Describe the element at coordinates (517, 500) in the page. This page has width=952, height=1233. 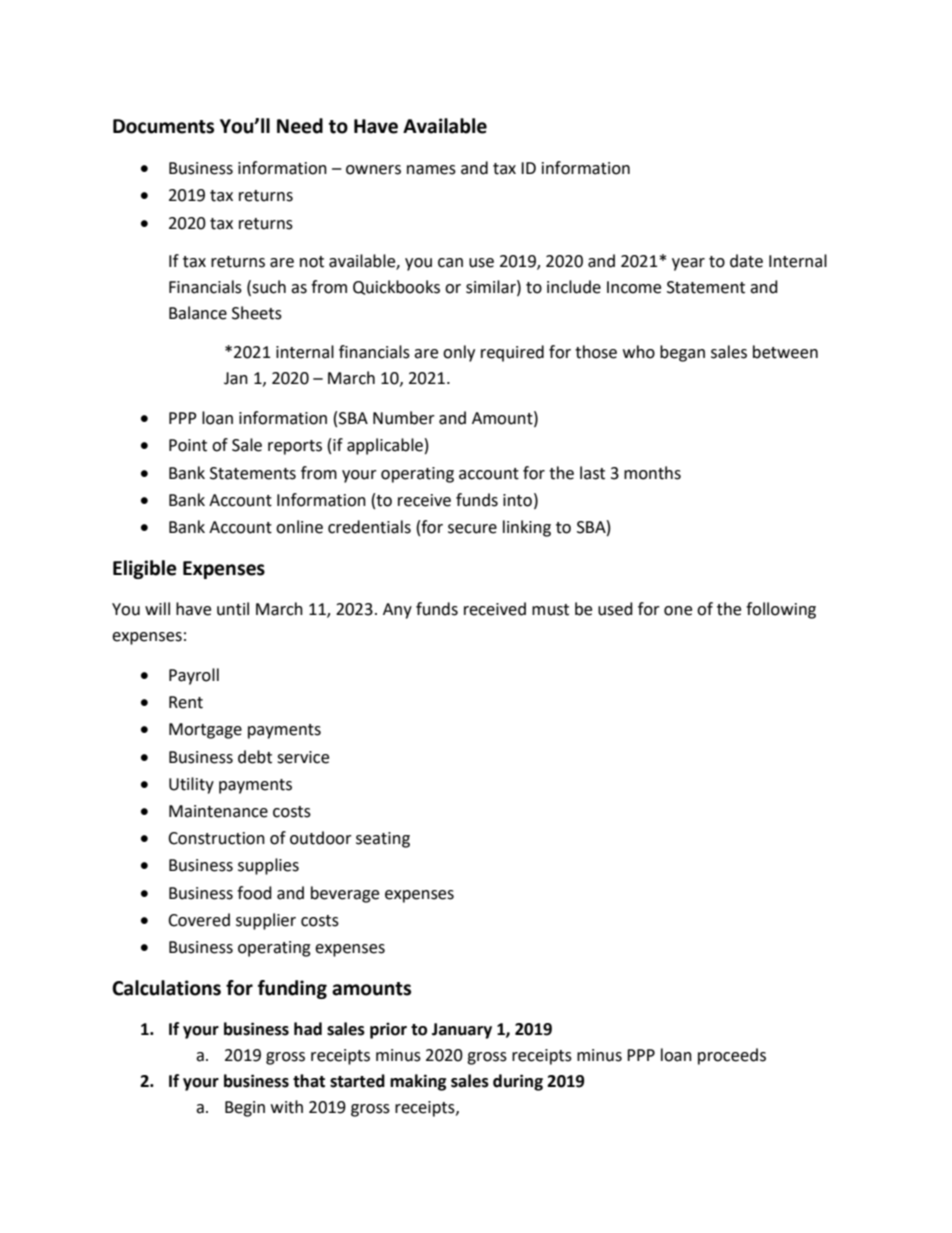
I see `into` at that location.
